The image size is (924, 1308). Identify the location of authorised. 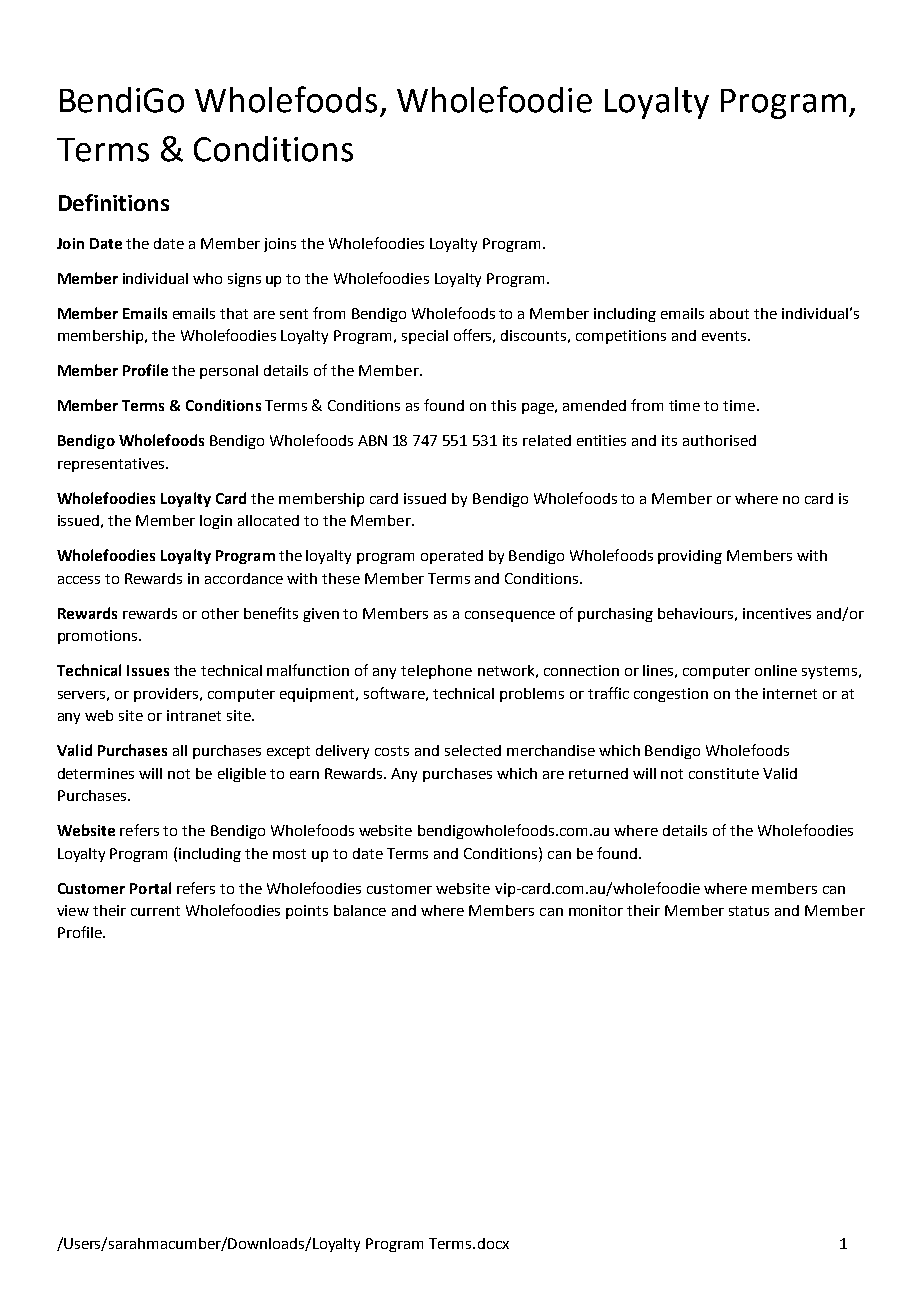
(719, 440).
